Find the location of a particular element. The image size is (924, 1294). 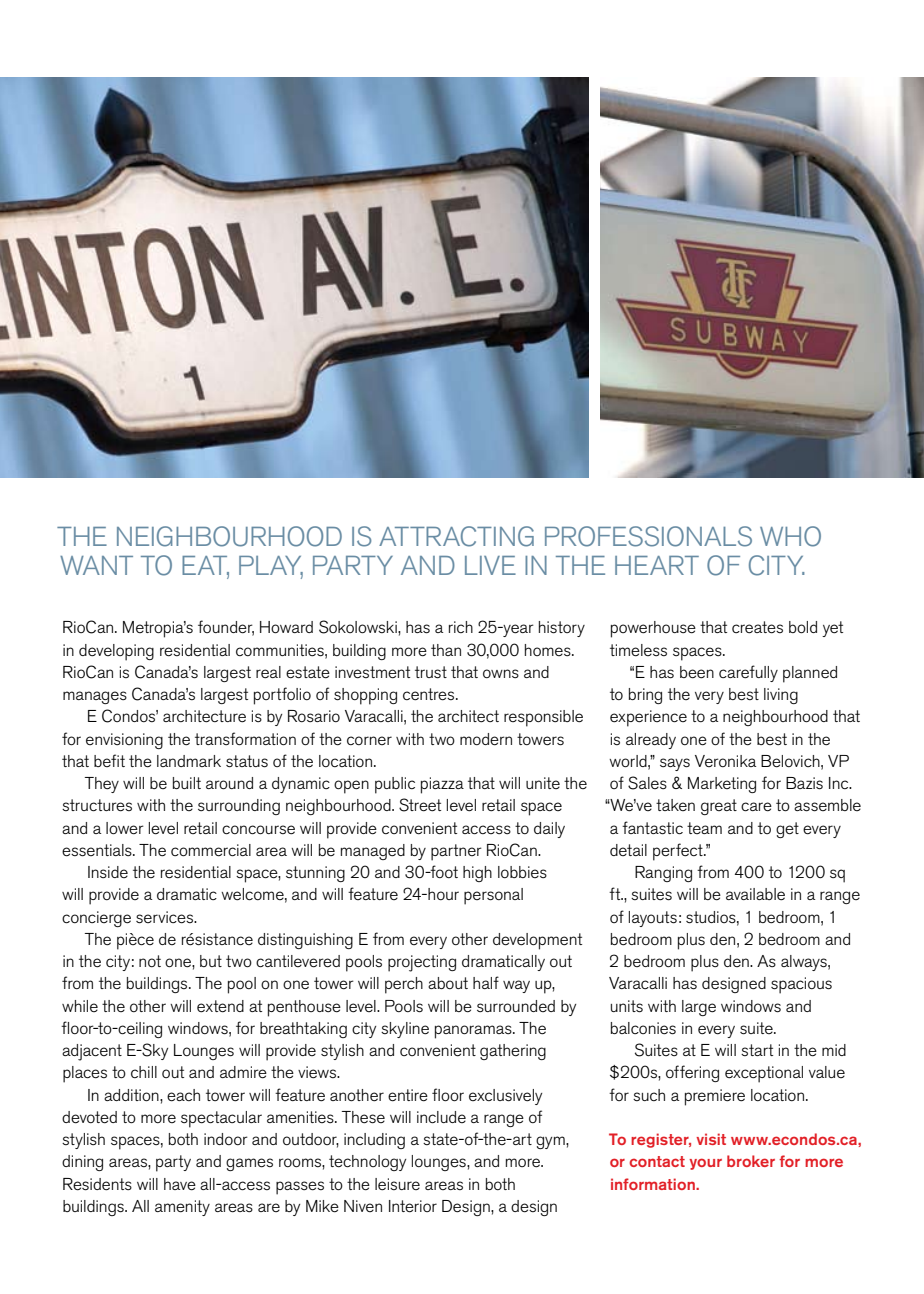

who is located at coordinates (790, 536).
